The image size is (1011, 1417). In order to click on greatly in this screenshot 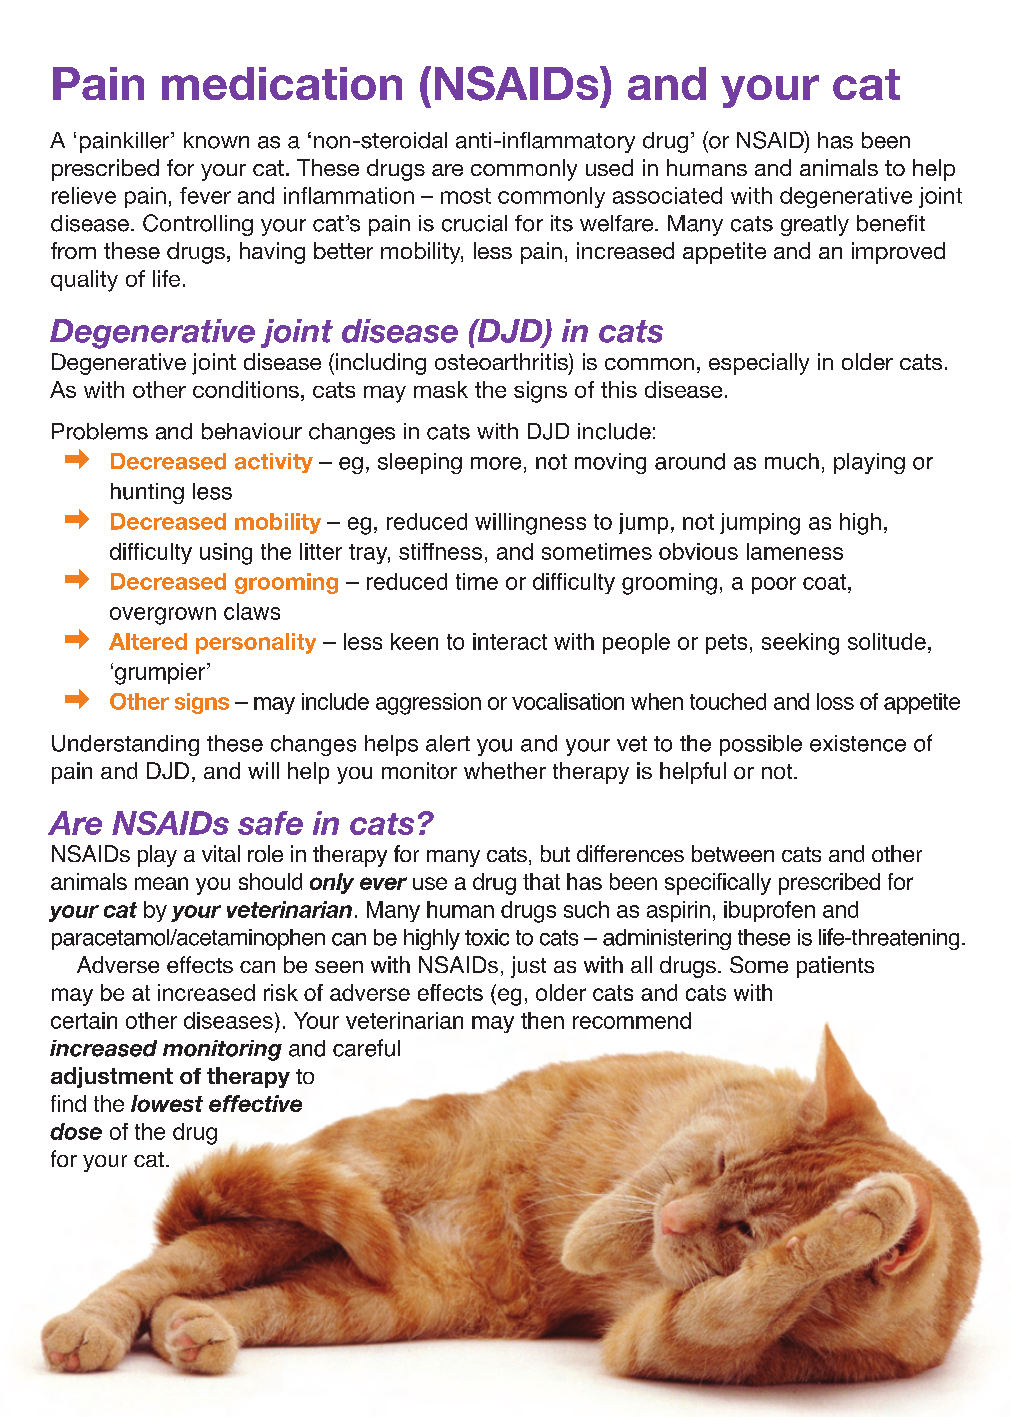, I will do `click(815, 225)`.
